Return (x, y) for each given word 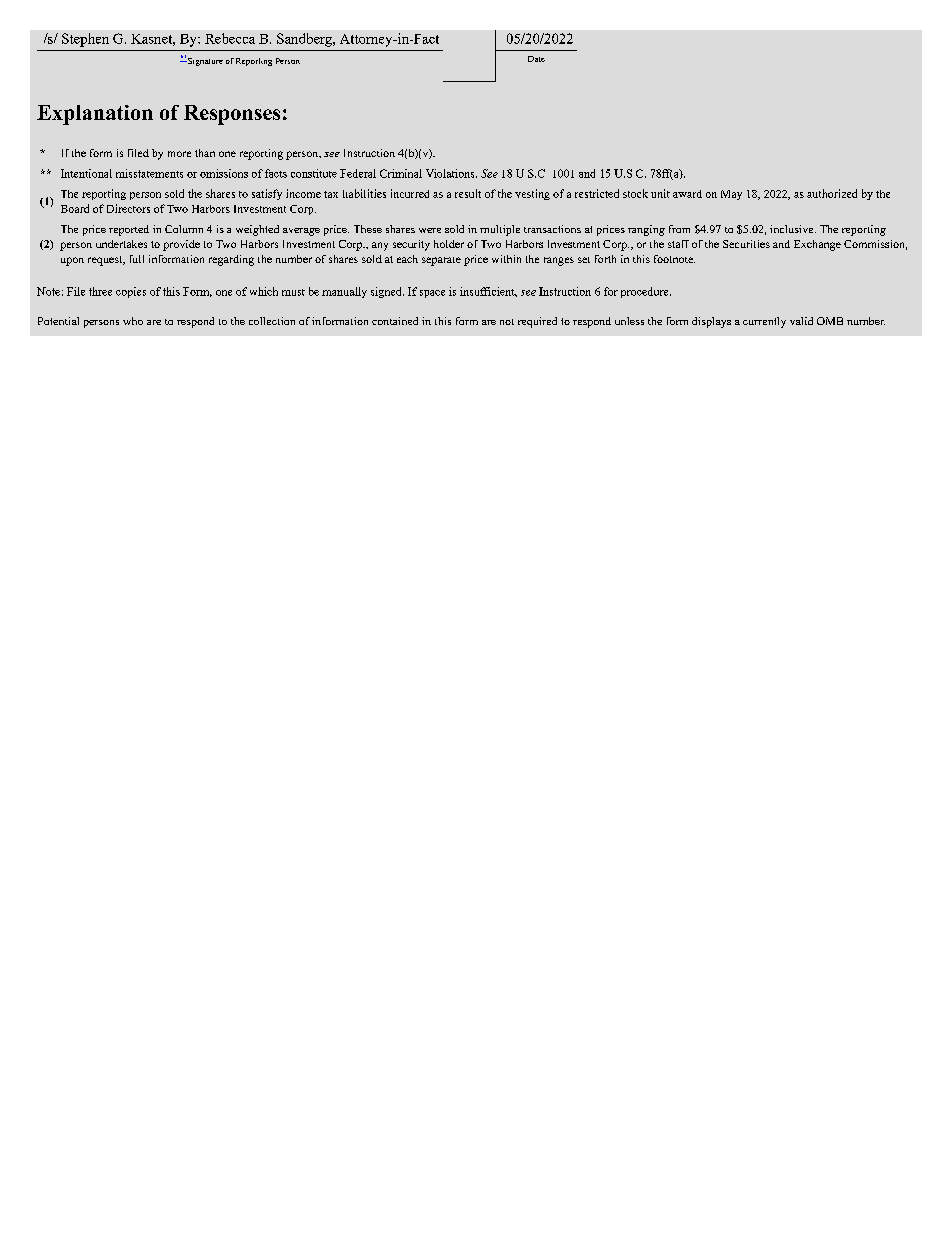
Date (536, 59)
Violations (451, 173)
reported (129, 230)
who (133, 321)
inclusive (791, 229)
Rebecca (230, 38)
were (430, 230)
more (179, 154)
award (687, 194)
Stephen (85, 40)
